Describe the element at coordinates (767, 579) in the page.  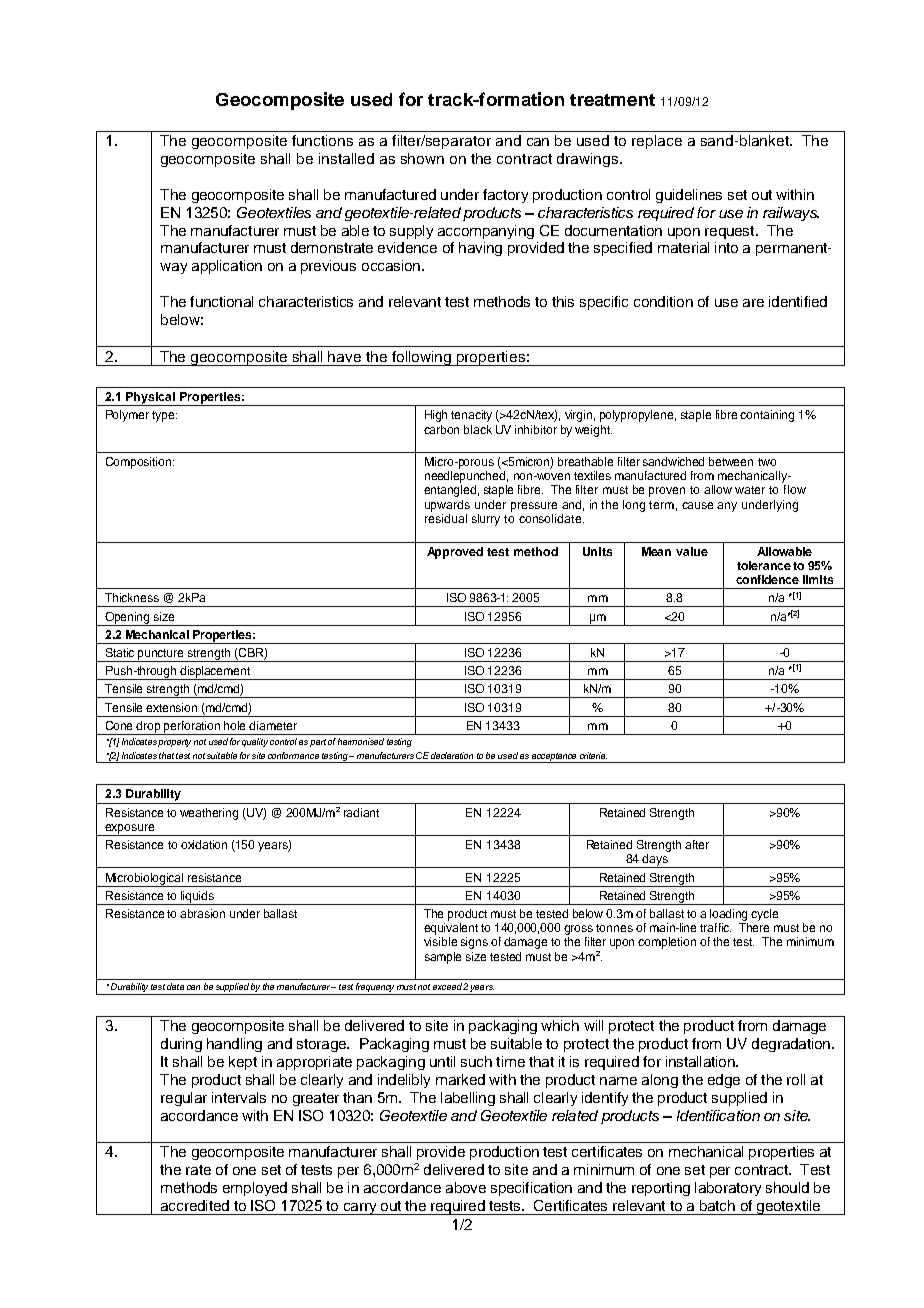
I see `confidence` at that location.
